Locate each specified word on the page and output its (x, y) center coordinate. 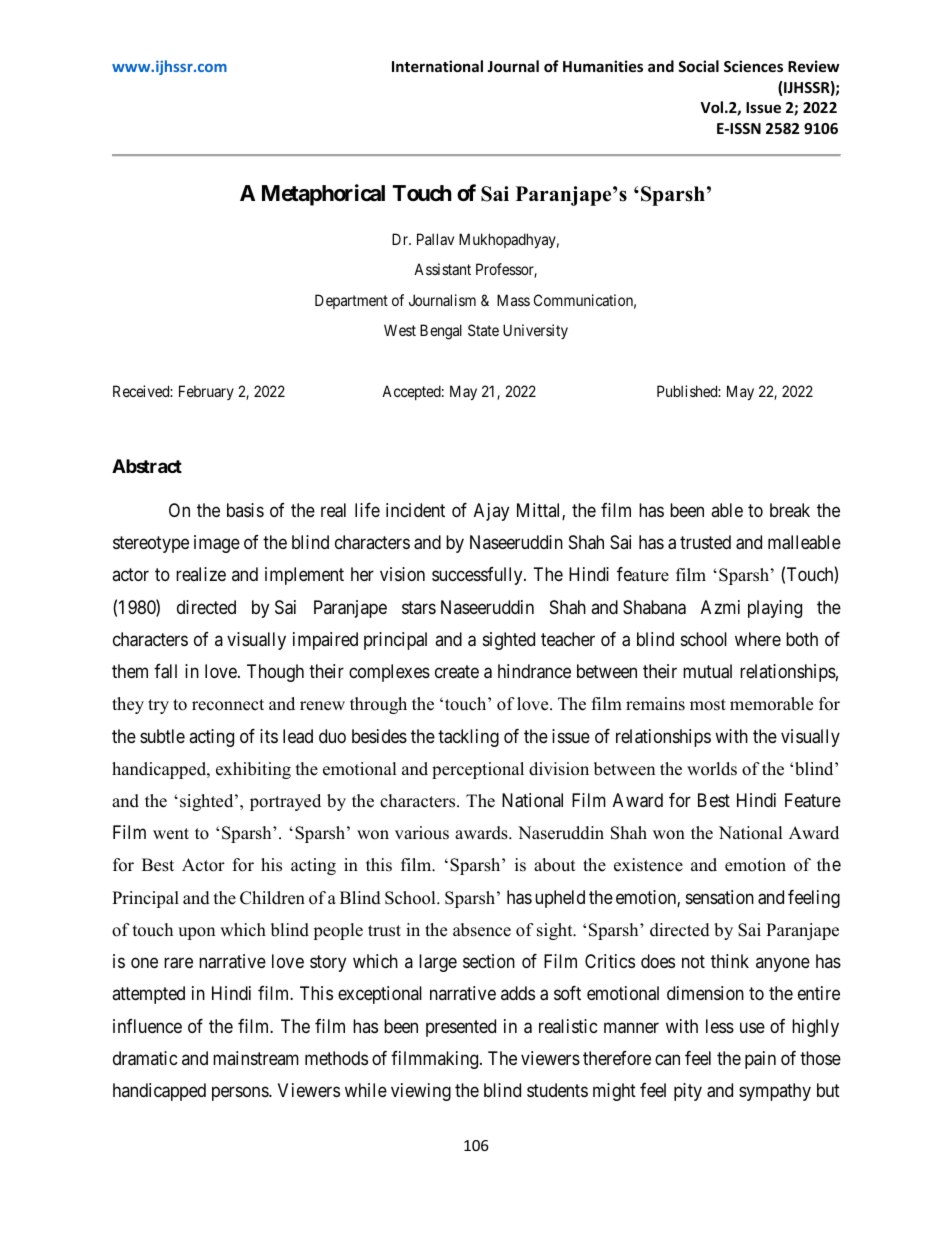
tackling (468, 738)
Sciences (753, 66)
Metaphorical (323, 195)
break (790, 510)
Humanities (603, 66)
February (206, 392)
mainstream (256, 1058)
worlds (712, 769)
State (483, 330)
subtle (162, 736)
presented (461, 1028)
